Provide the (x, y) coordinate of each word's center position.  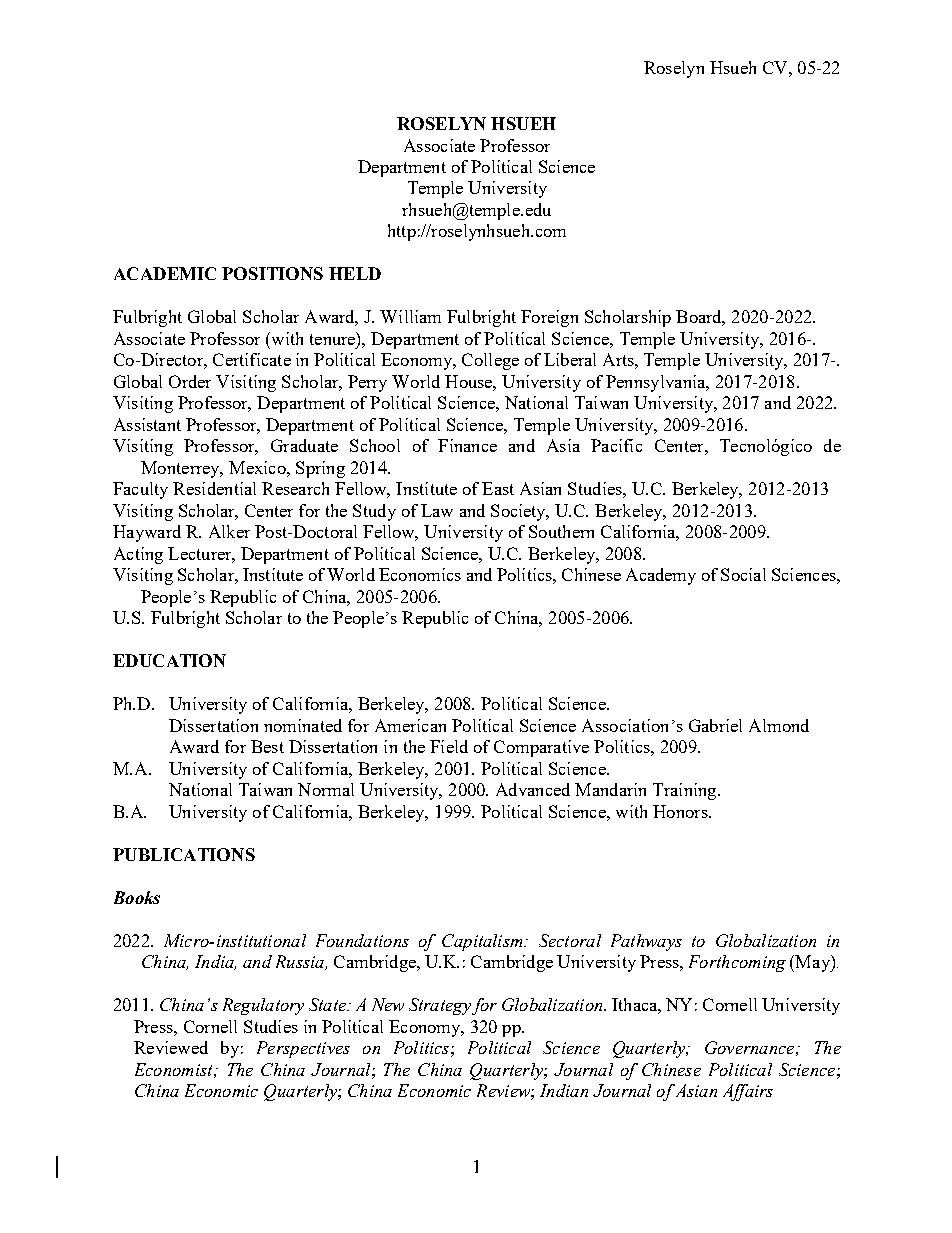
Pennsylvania (657, 383)
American (410, 725)
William (410, 316)
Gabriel (715, 725)
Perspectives (303, 1049)
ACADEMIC (165, 273)
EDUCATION (169, 660)
